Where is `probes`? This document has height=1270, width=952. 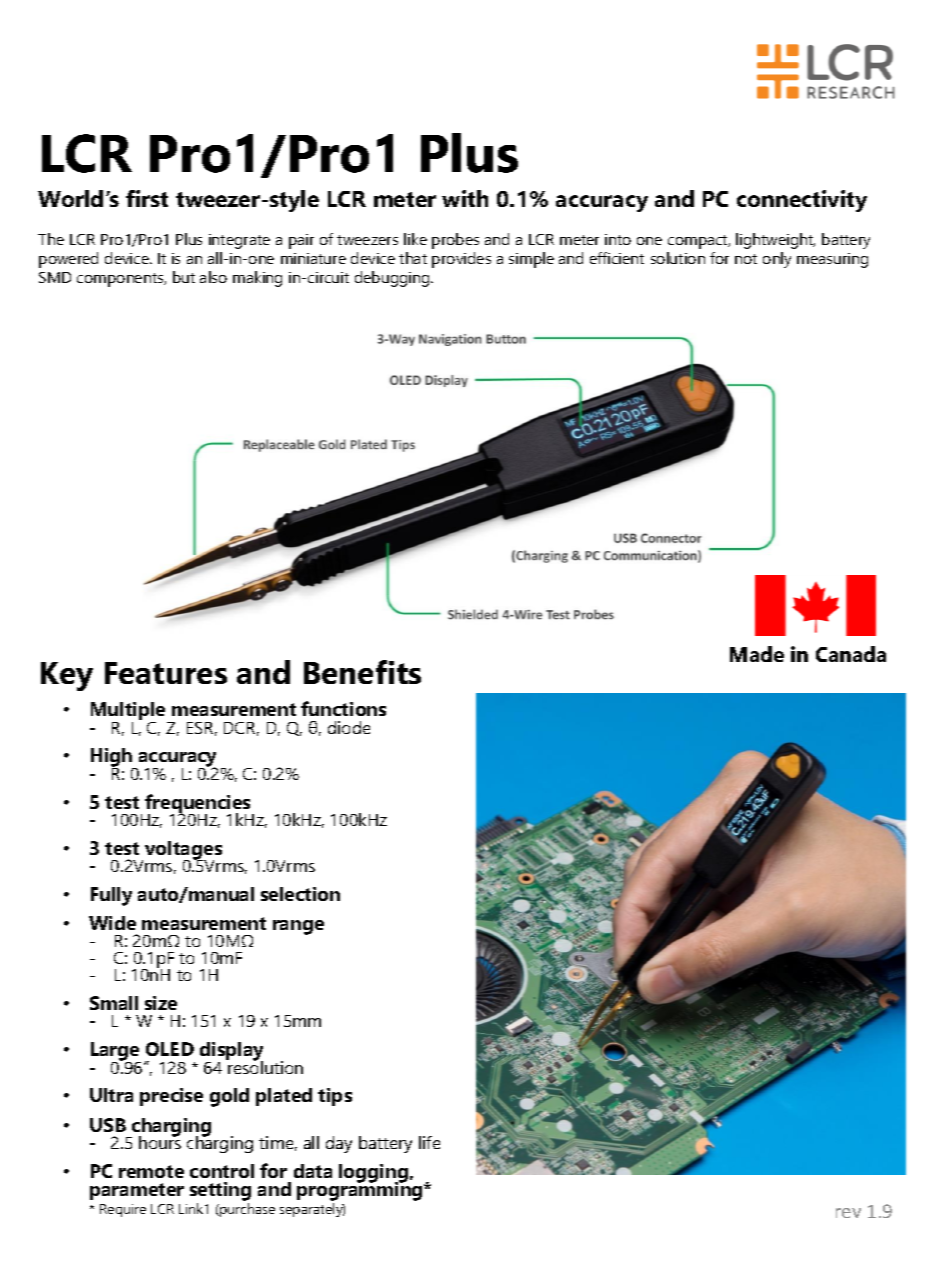 probes is located at coordinates (455, 241).
